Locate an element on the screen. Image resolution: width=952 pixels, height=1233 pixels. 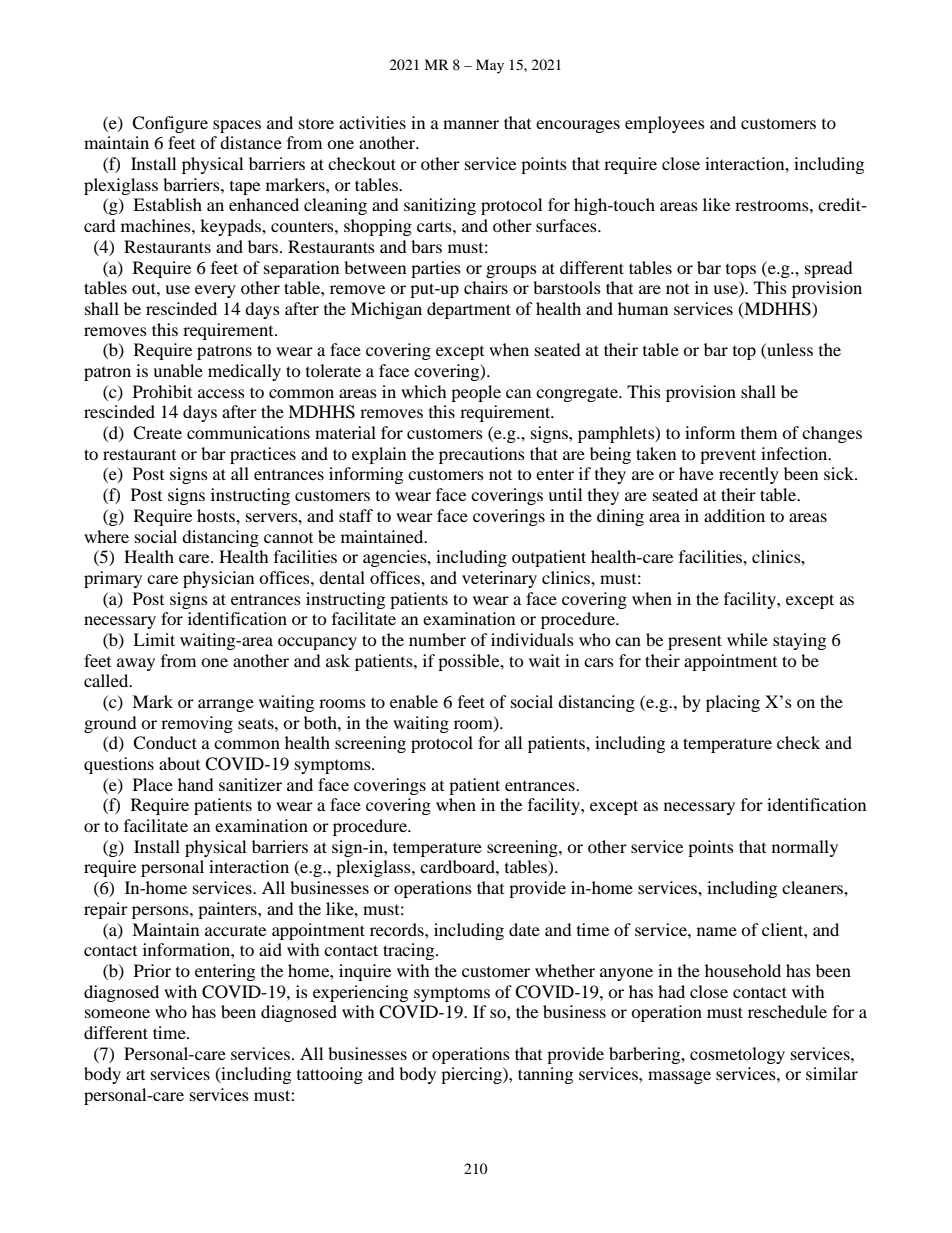
someone is located at coordinates (117, 1013).
